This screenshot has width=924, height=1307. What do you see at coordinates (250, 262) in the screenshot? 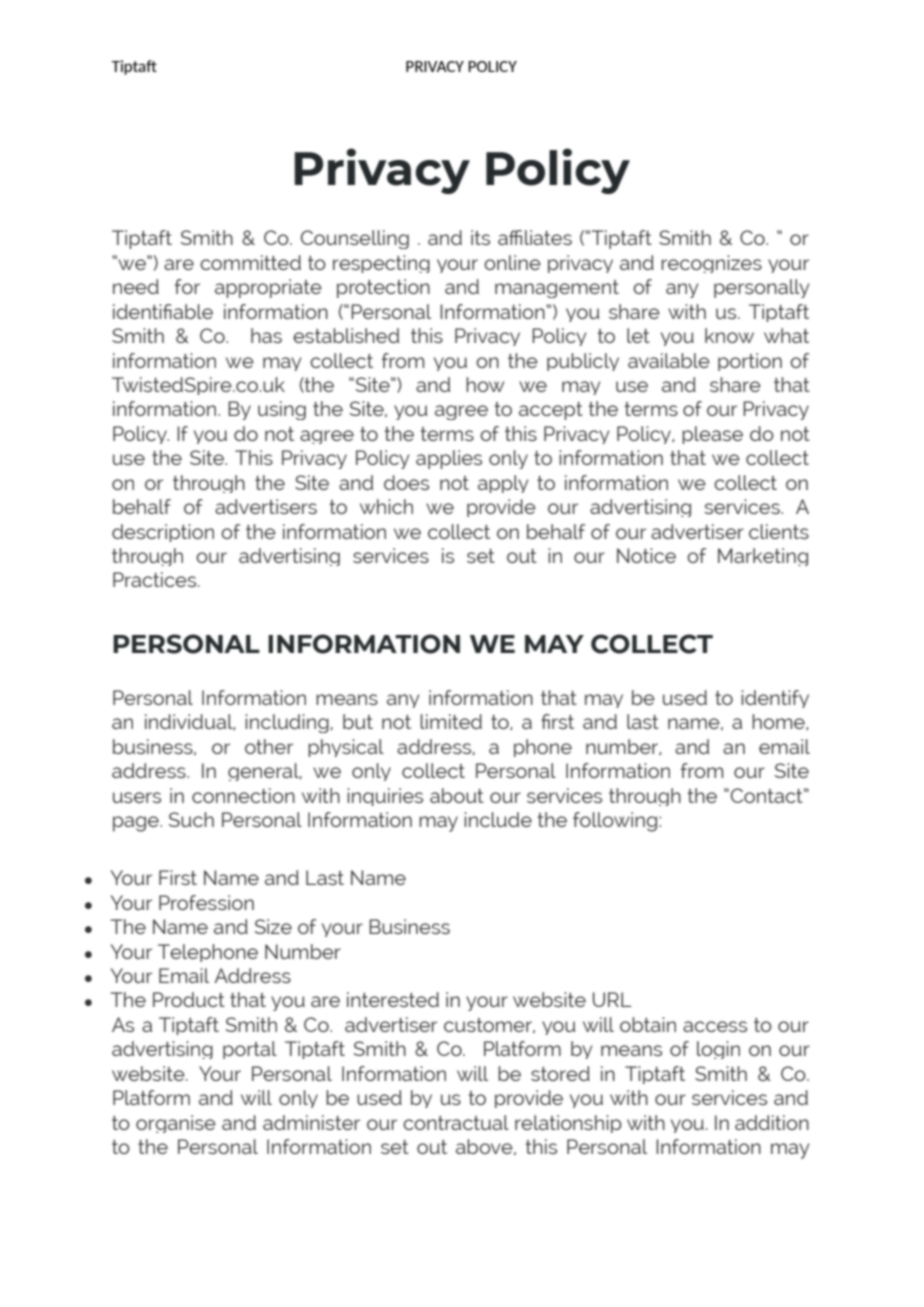
I see `committed` at bounding box center [250, 262].
